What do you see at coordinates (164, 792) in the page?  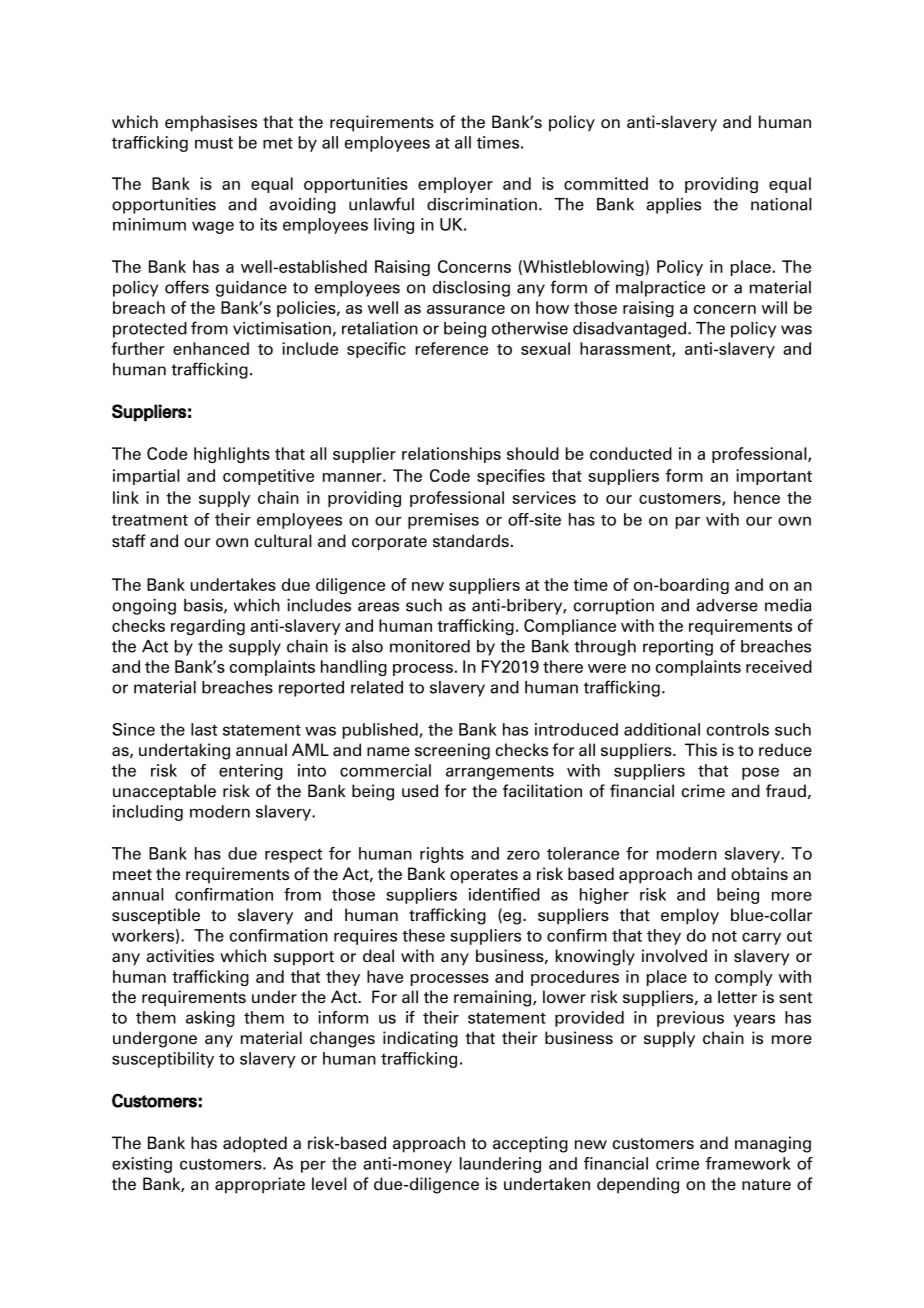 I see `unacceptable` at bounding box center [164, 792].
